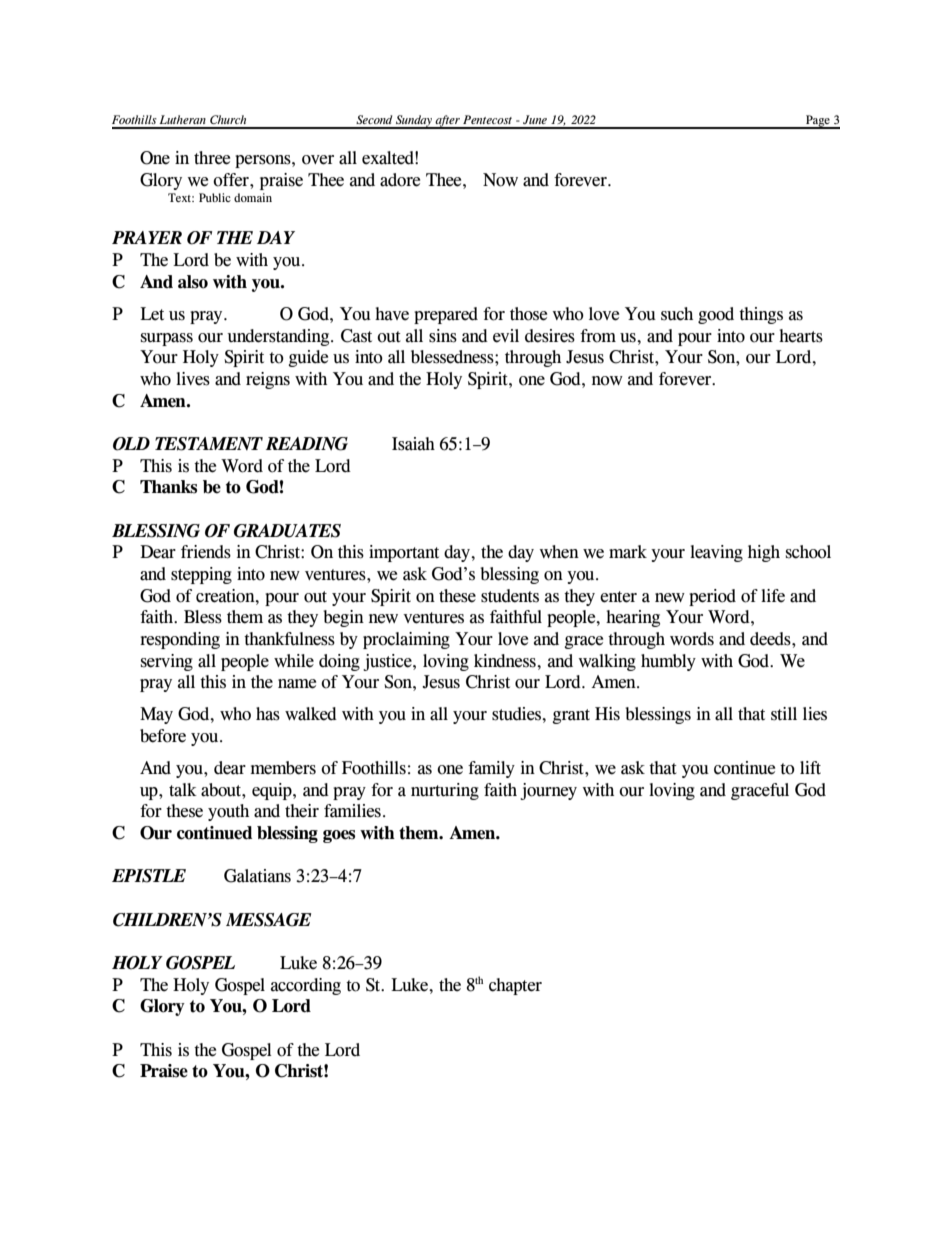 This image has width=952, height=1233. I want to click on lives, so click(193, 379).
